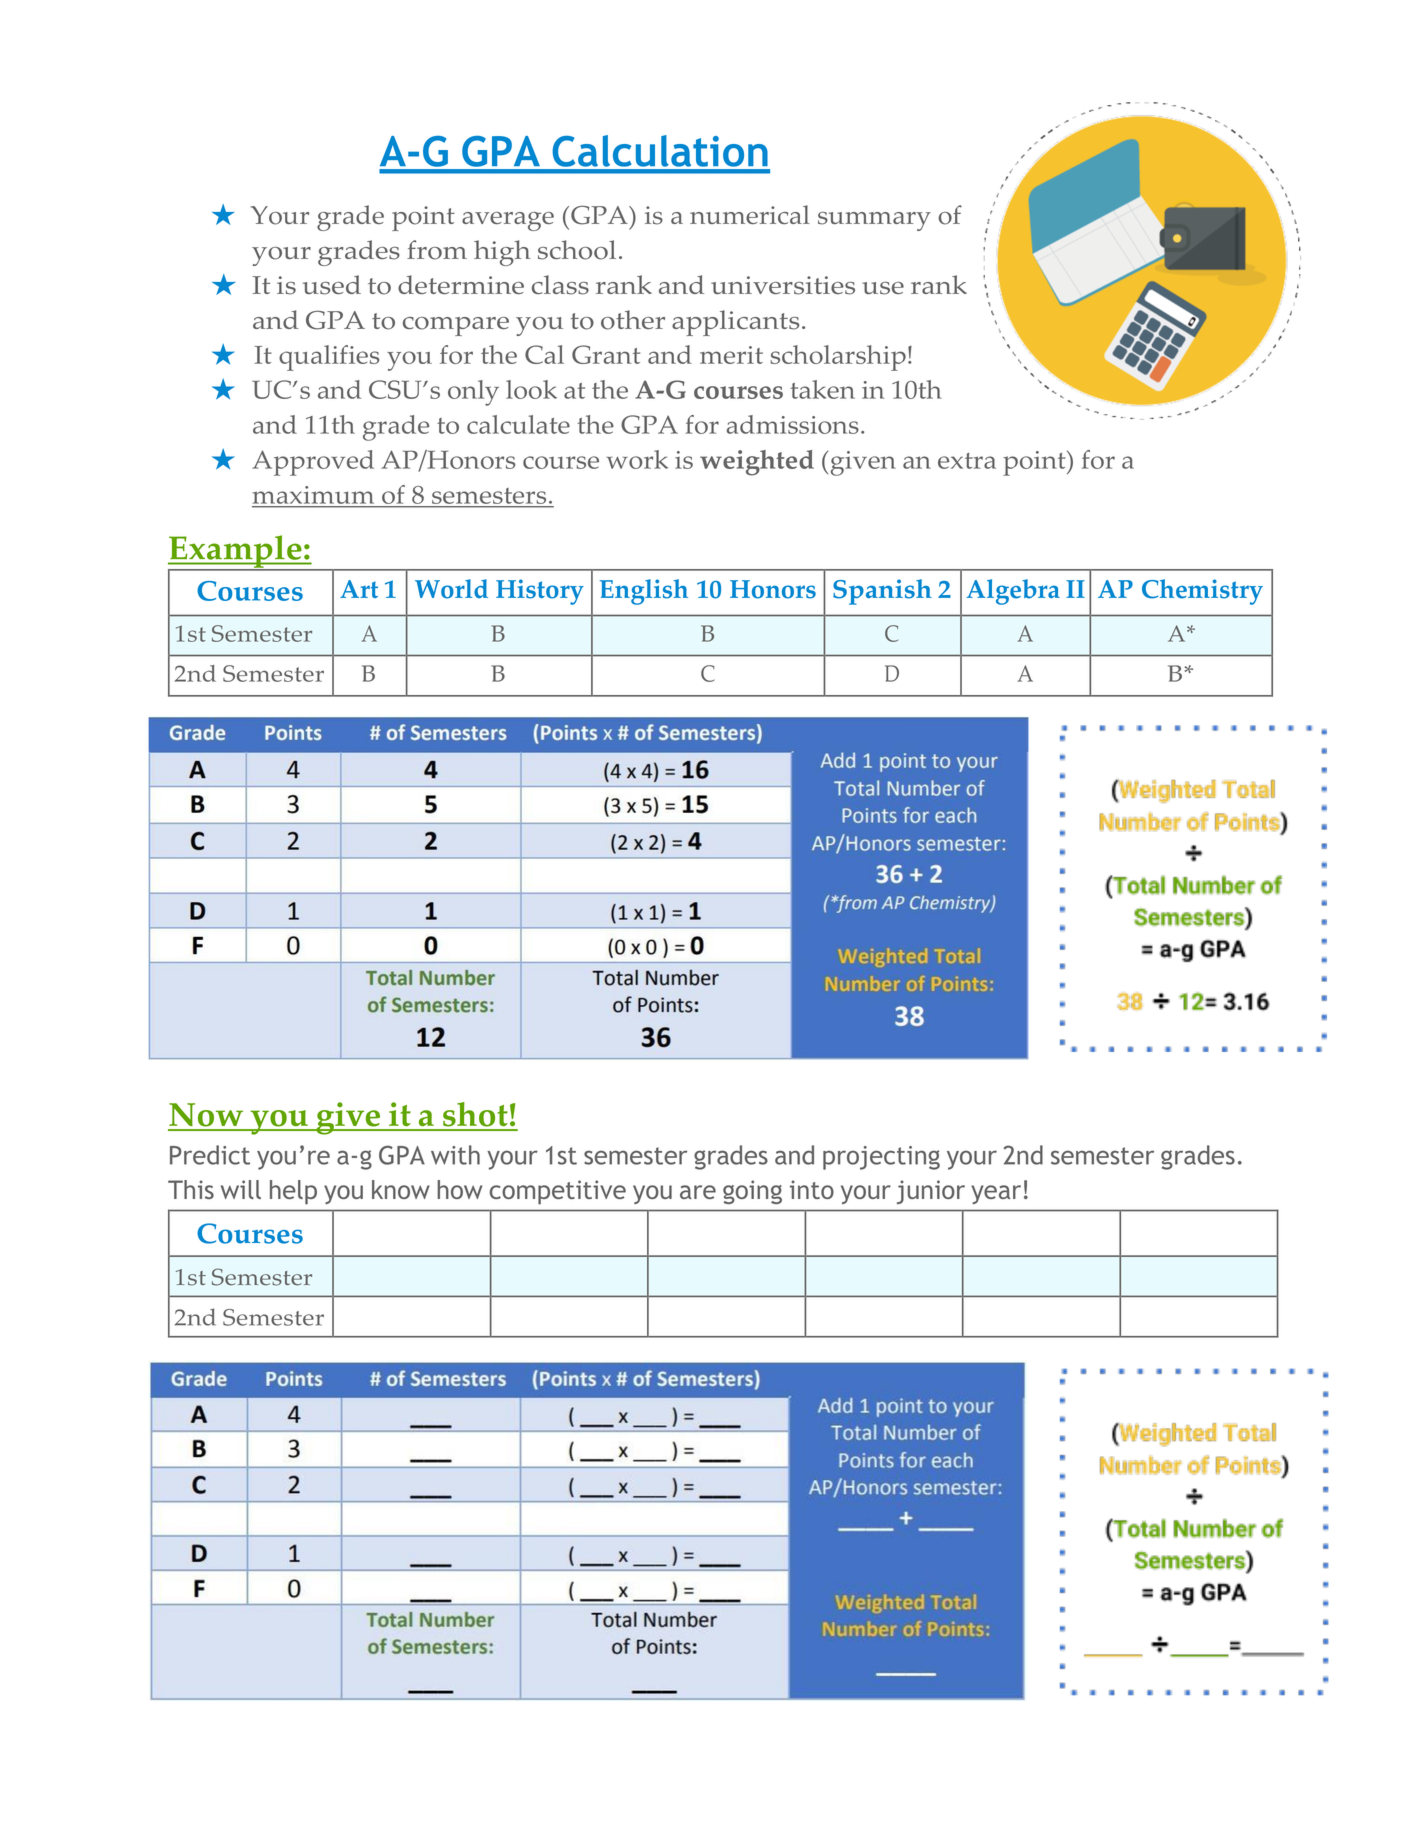 The image size is (1427, 1847). I want to click on year, so click(996, 1194).
